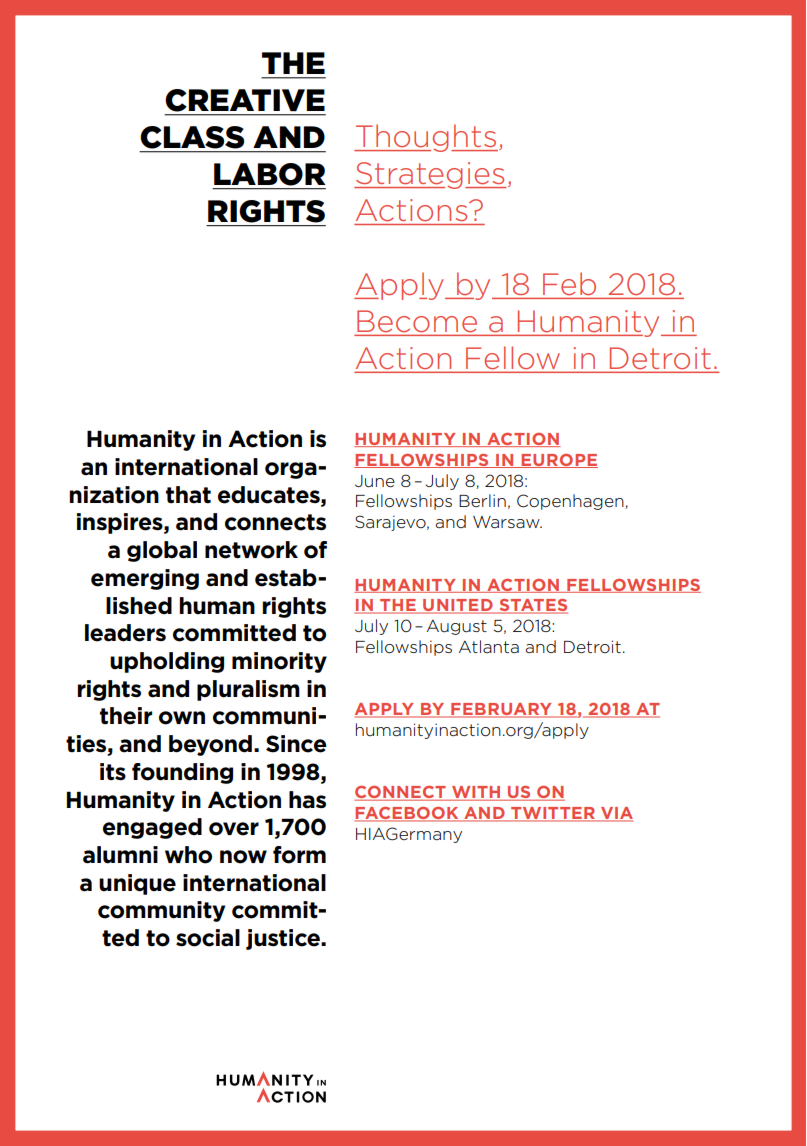  Describe the element at coordinates (430, 175) in the image. I see `Strategies` at that location.
